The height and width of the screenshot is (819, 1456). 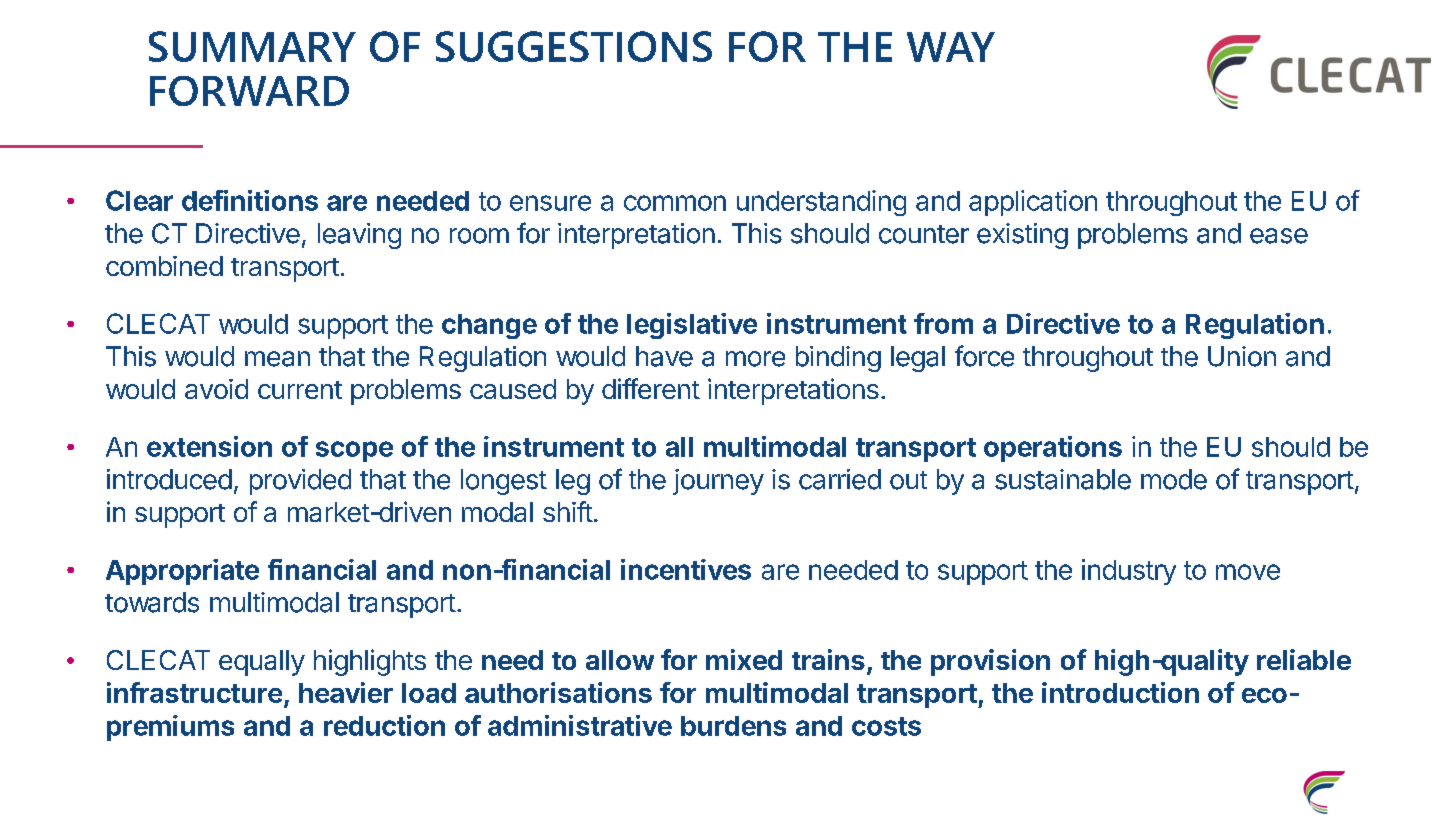 What do you see at coordinates (651, 388) in the screenshot?
I see `different` at bounding box center [651, 388].
